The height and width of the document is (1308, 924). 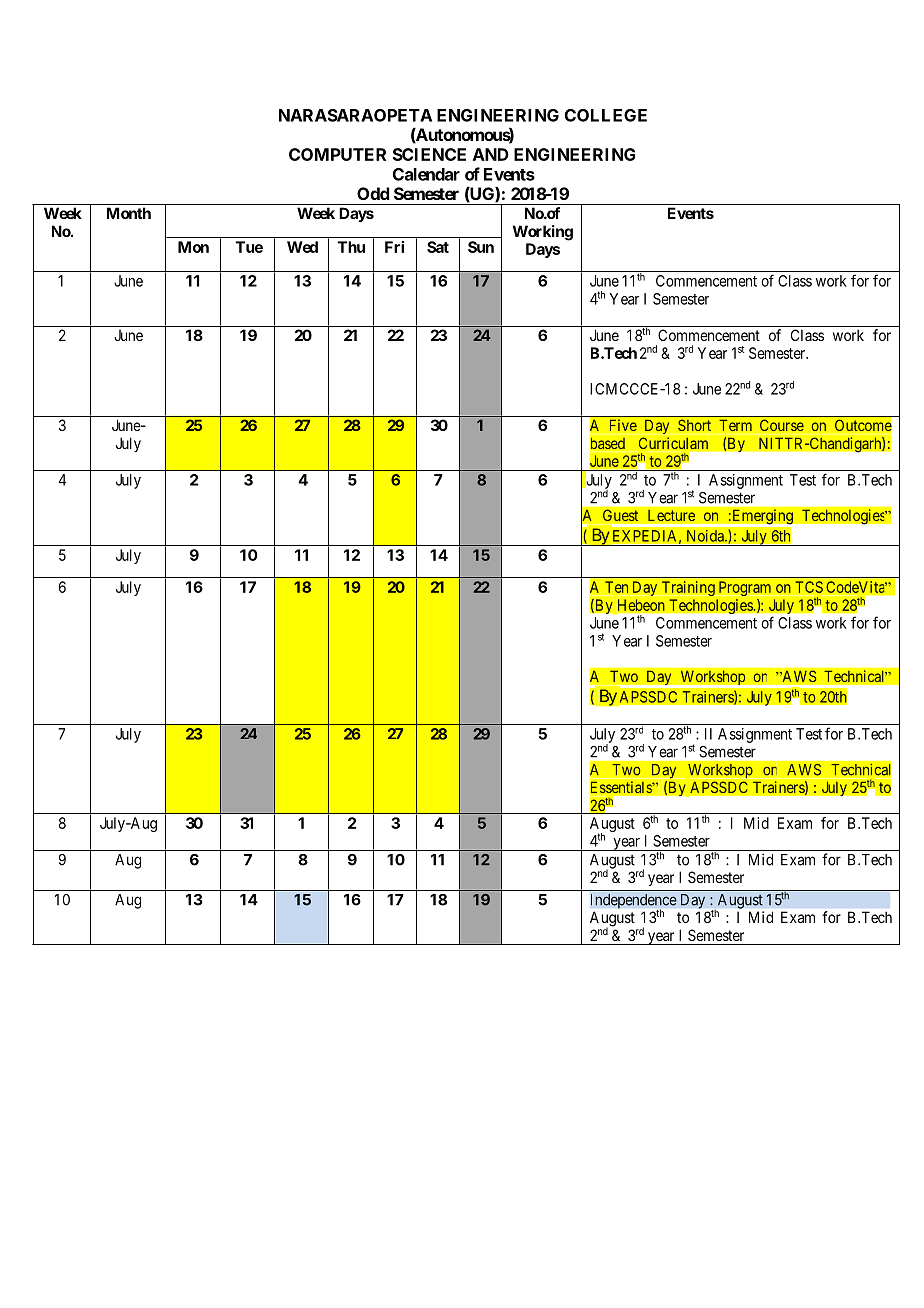 What do you see at coordinates (429, 154) in the document?
I see `SCIENCE` at bounding box center [429, 154].
